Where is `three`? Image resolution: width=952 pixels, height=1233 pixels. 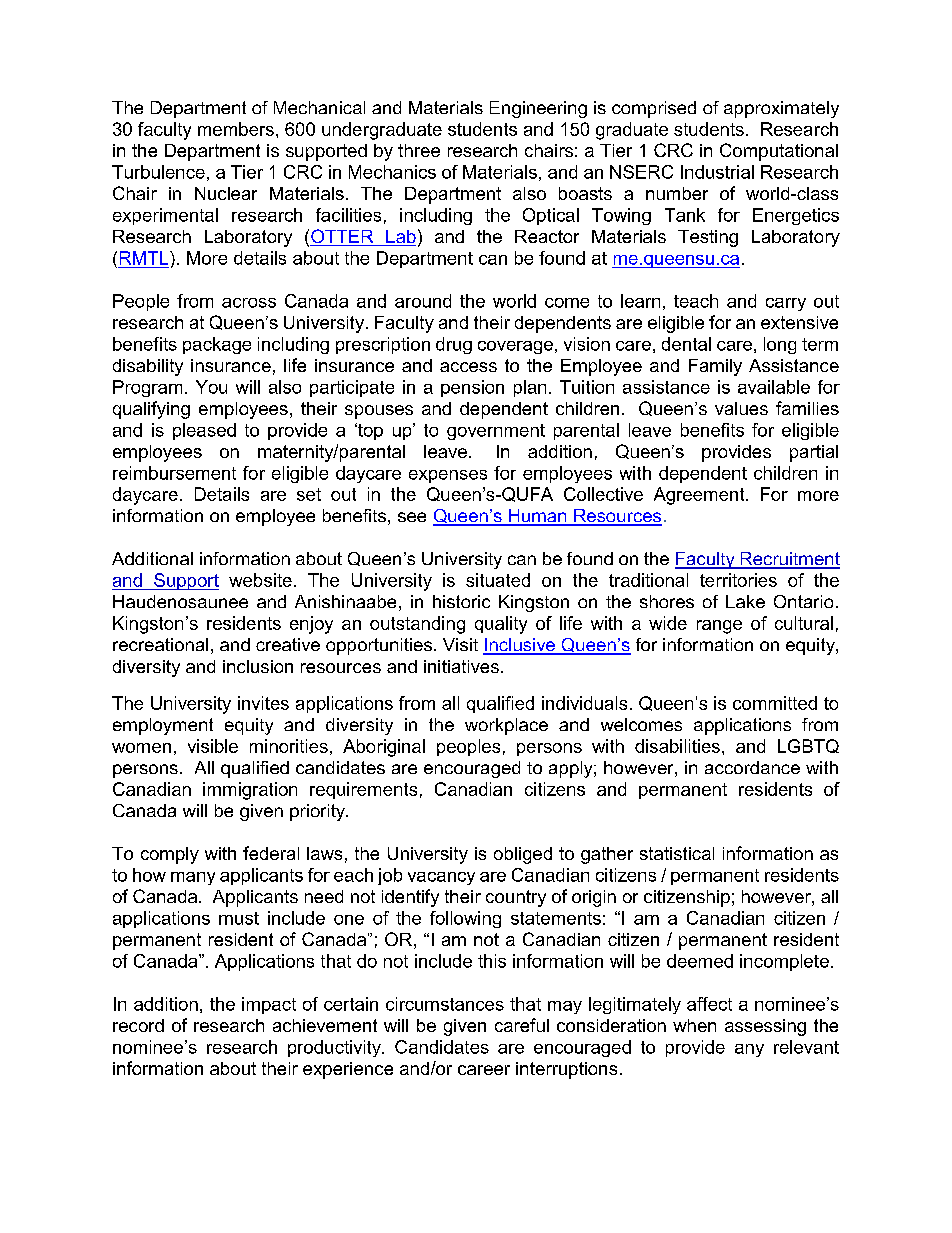 three is located at coordinates (419, 150).
